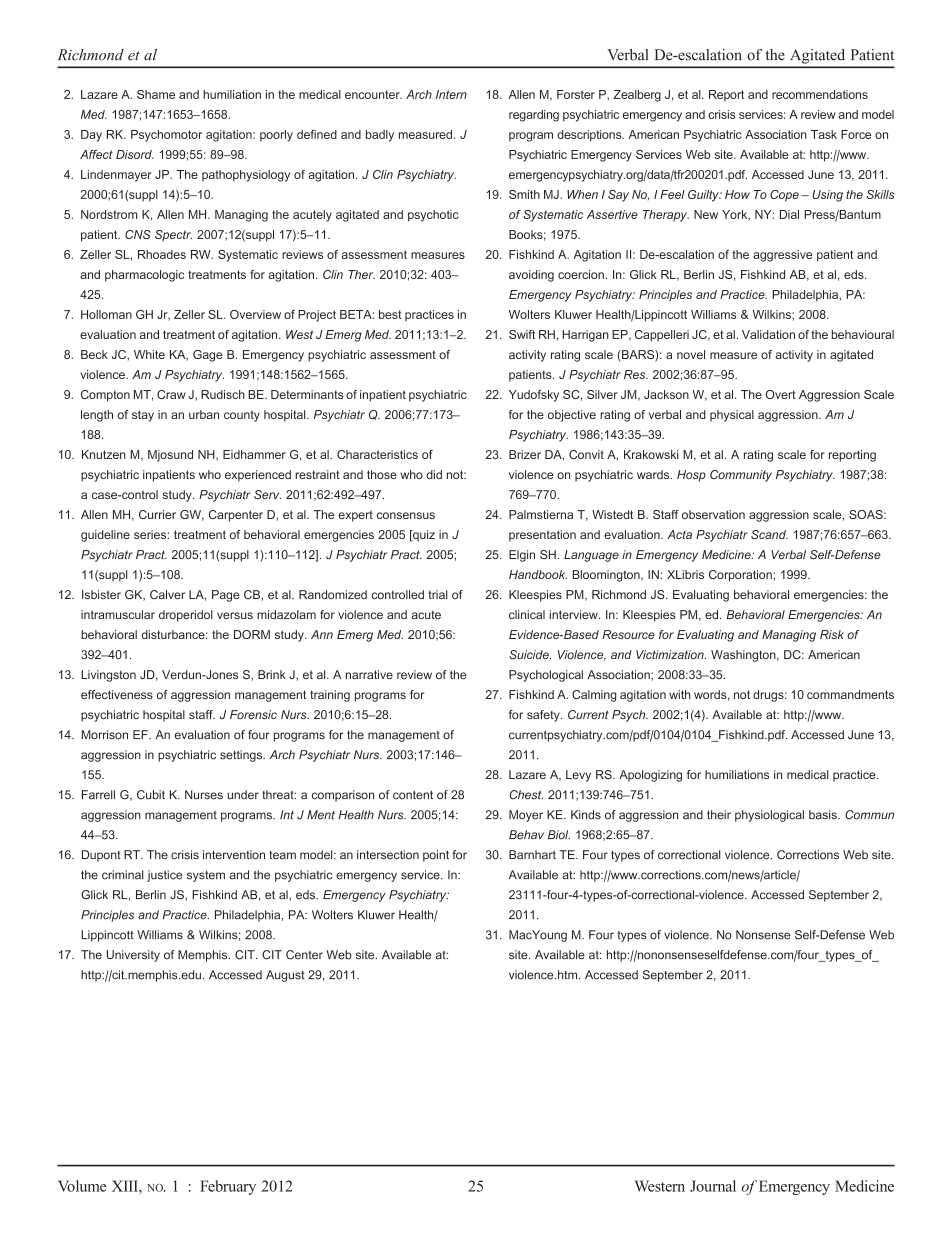 This image has height=1233, width=952. Describe the element at coordinates (832, 634) in the image. I see `Risk` at that location.
